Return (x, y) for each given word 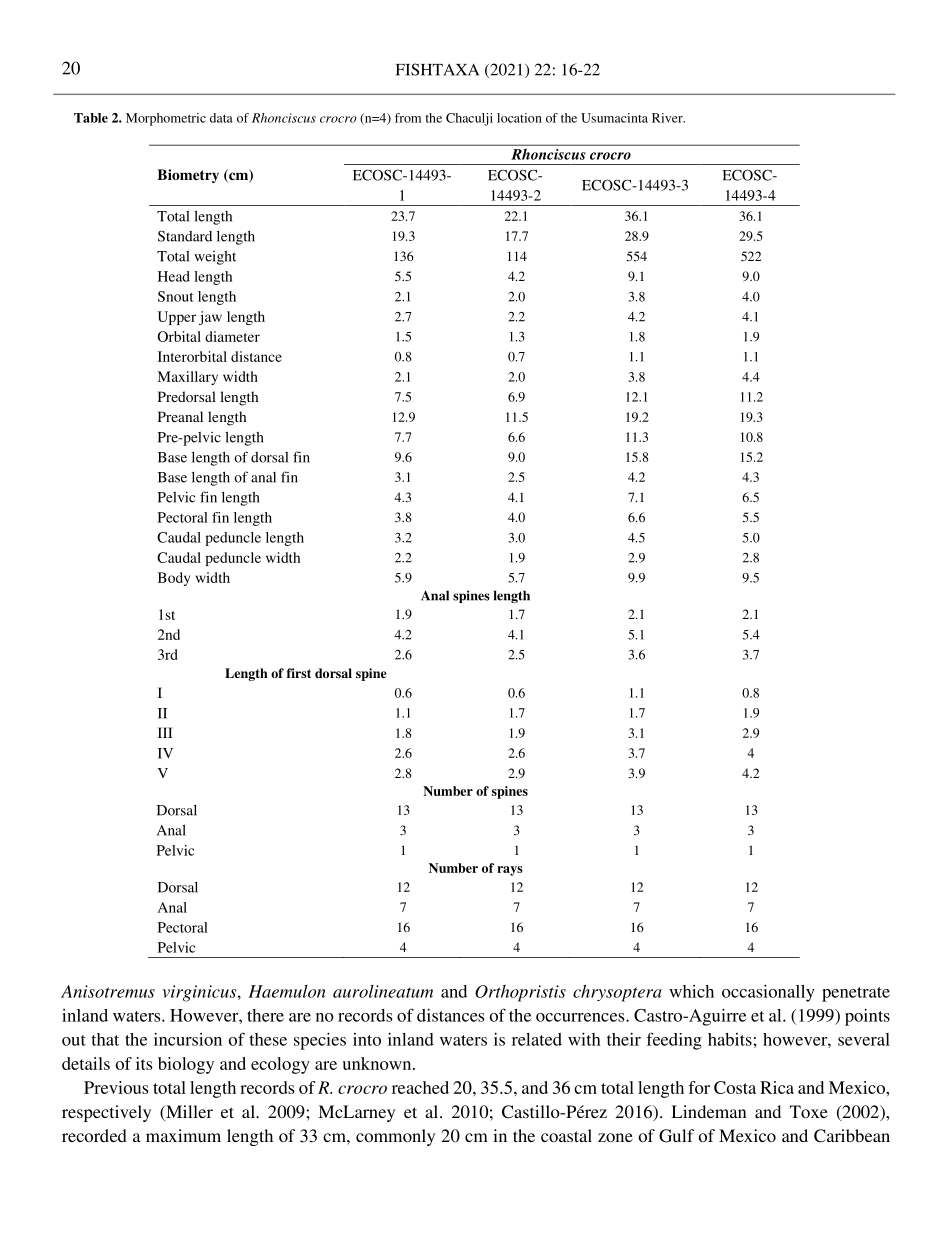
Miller (188, 1113)
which (691, 991)
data (221, 118)
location (519, 118)
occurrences (581, 1017)
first (299, 673)
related (537, 1039)
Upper (177, 318)
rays (510, 871)
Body (174, 579)
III (165, 732)
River (668, 118)
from (408, 118)
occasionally (768, 993)
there (265, 1015)
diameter (232, 336)
